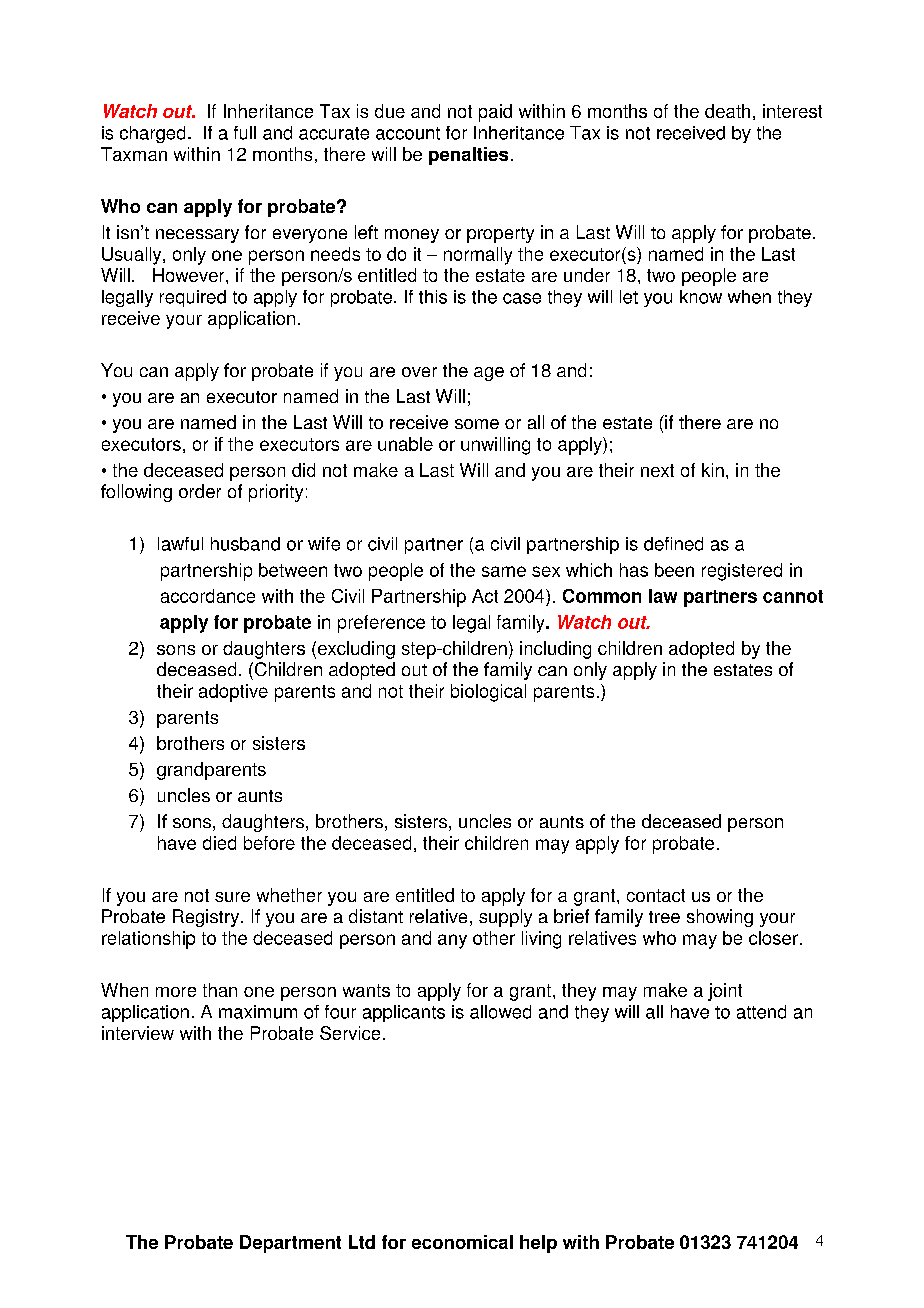 This document has height=1308, width=924. What do you see at coordinates (505, 918) in the document?
I see `supply` at bounding box center [505, 918].
